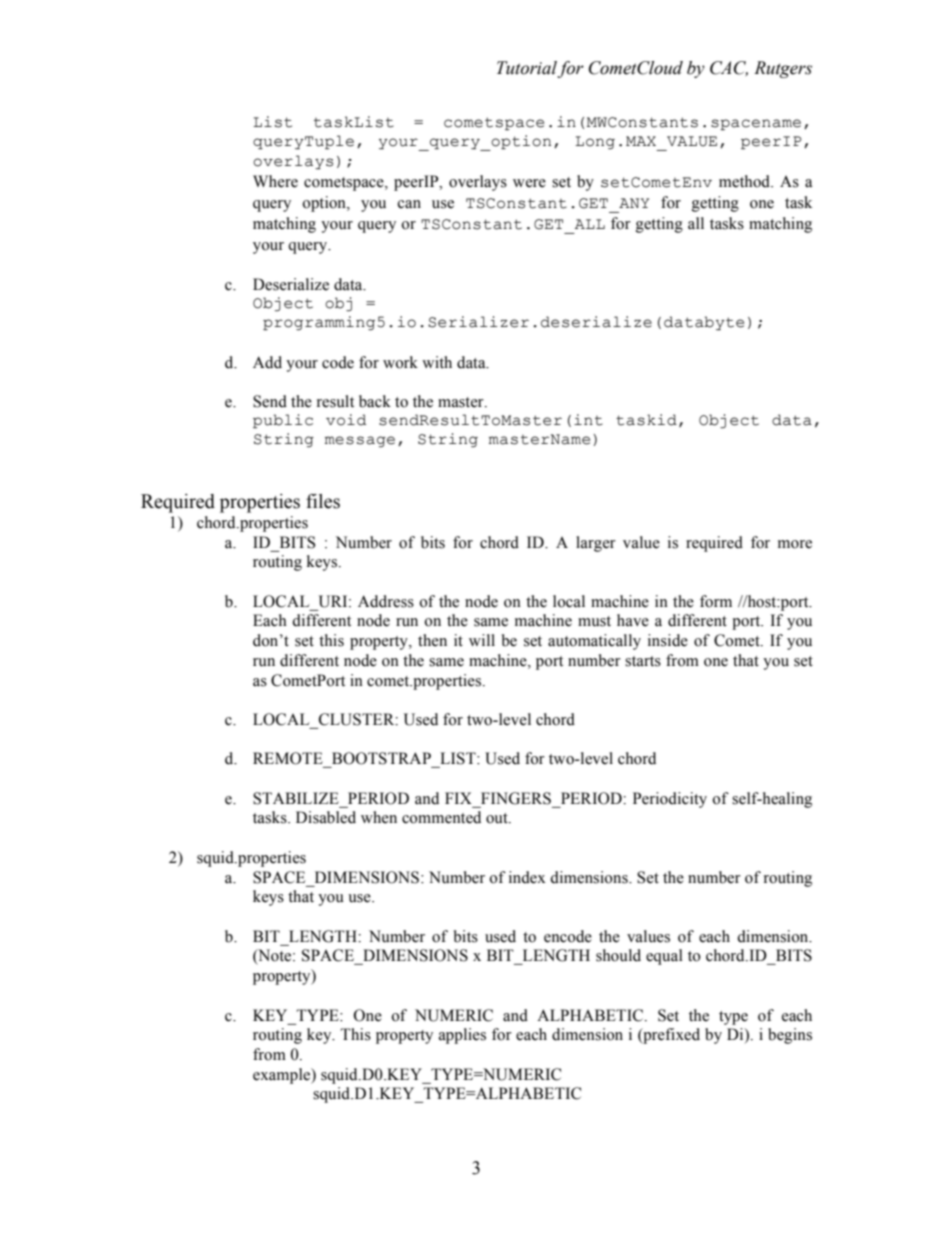  I want to click on then, so click(432, 640).
